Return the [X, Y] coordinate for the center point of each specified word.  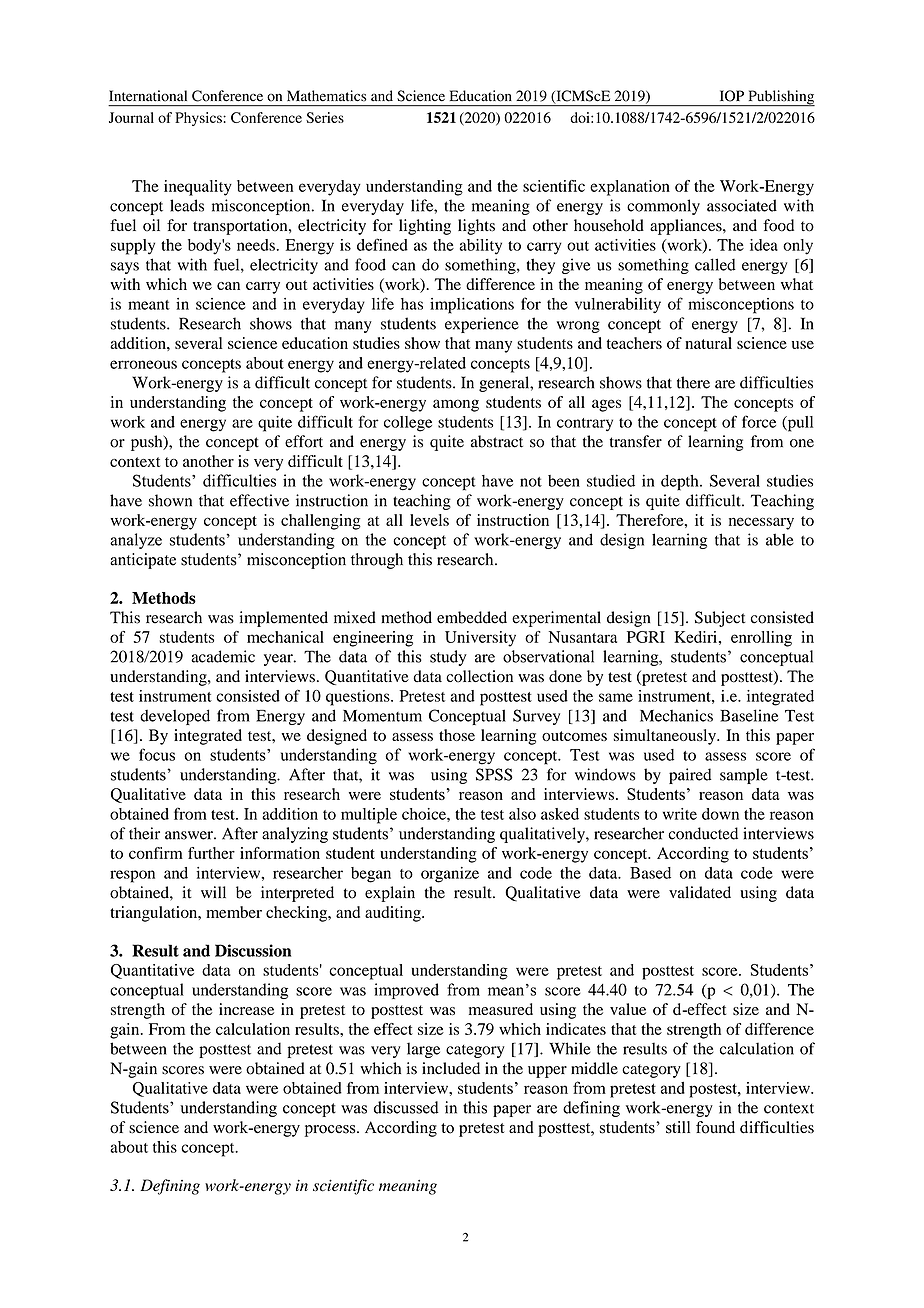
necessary [761, 523]
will [213, 892]
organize [450, 875]
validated [700, 892]
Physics [199, 119]
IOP [732, 96]
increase [246, 1009]
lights [476, 227]
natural [708, 343]
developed [175, 717]
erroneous [143, 364]
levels [429, 520]
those [457, 735]
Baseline [749, 715]
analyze [136, 541]
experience [482, 325]
